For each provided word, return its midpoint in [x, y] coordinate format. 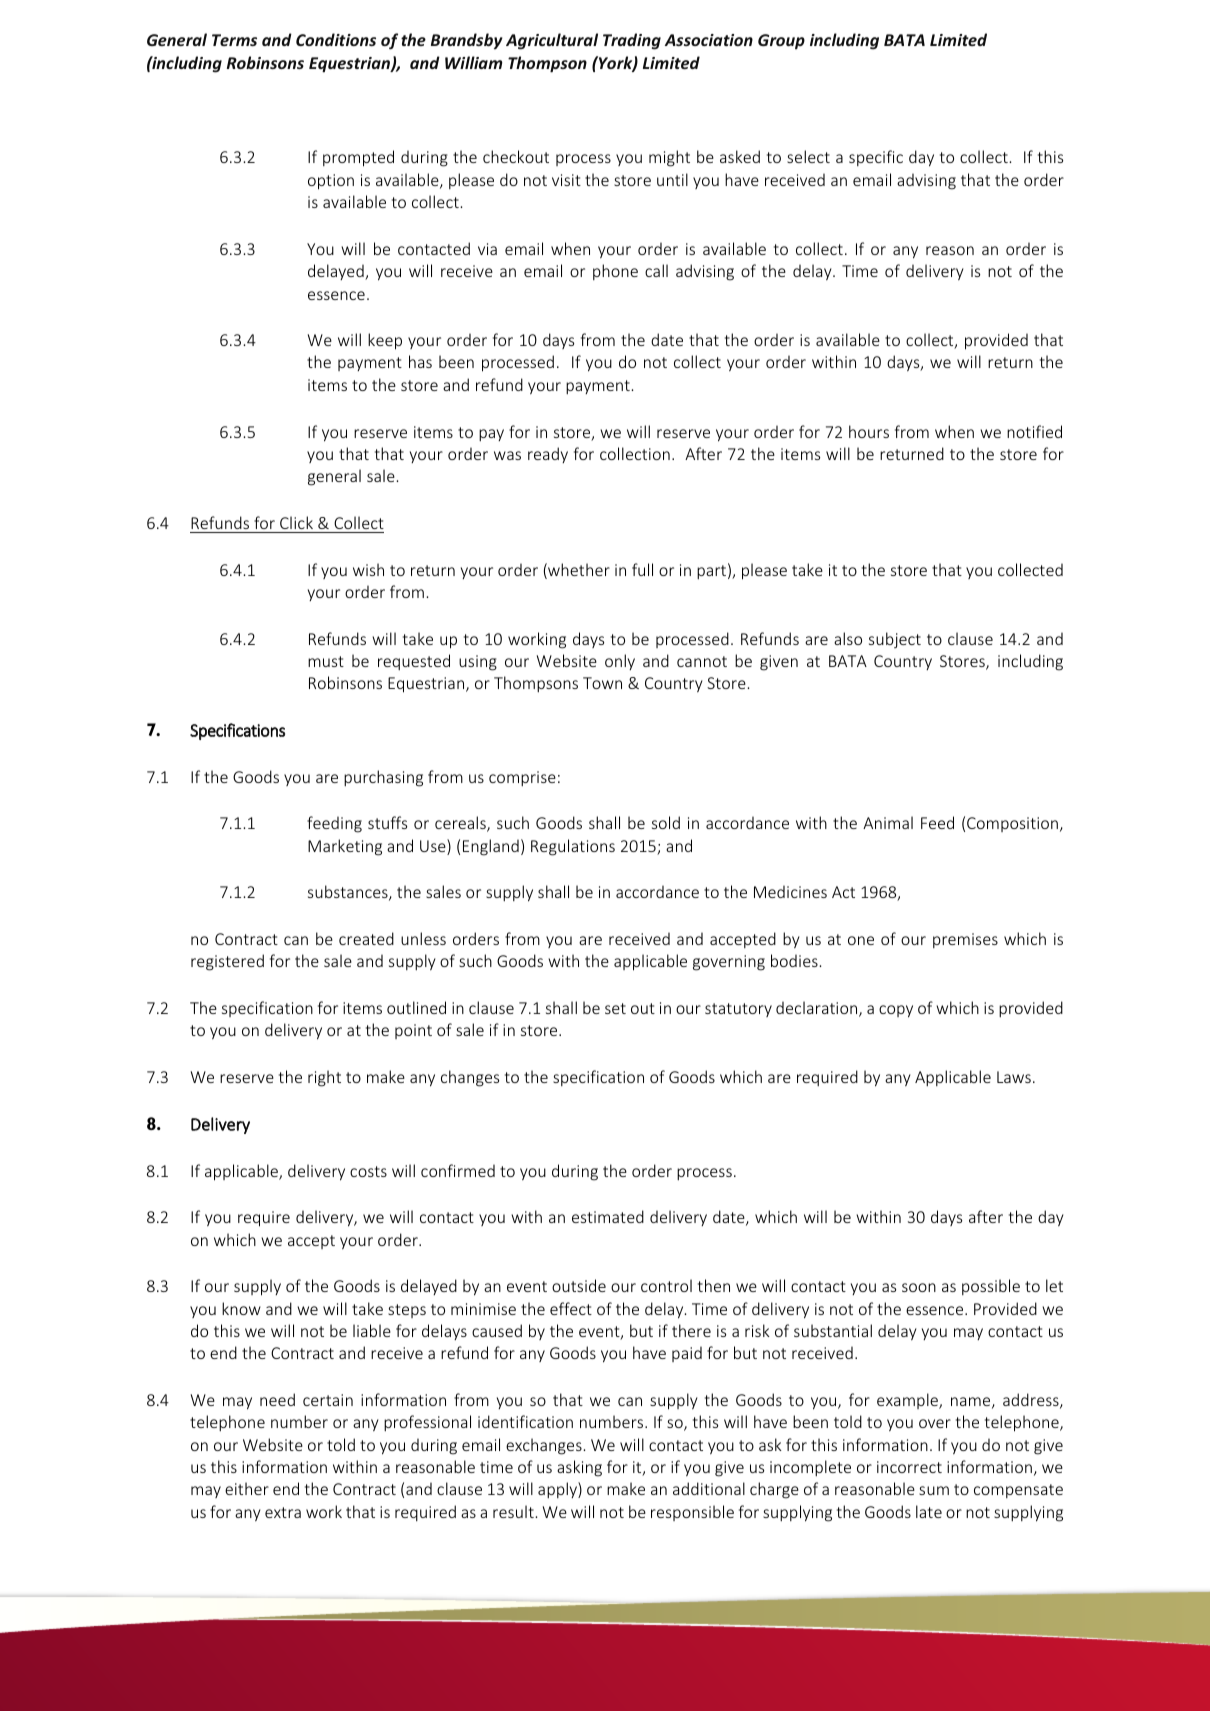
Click [296, 522]
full [642, 569]
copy [896, 1011]
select [808, 156]
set [615, 1008]
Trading [632, 41]
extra [283, 1512]
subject [895, 640]
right [324, 1078]
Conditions [336, 39]
